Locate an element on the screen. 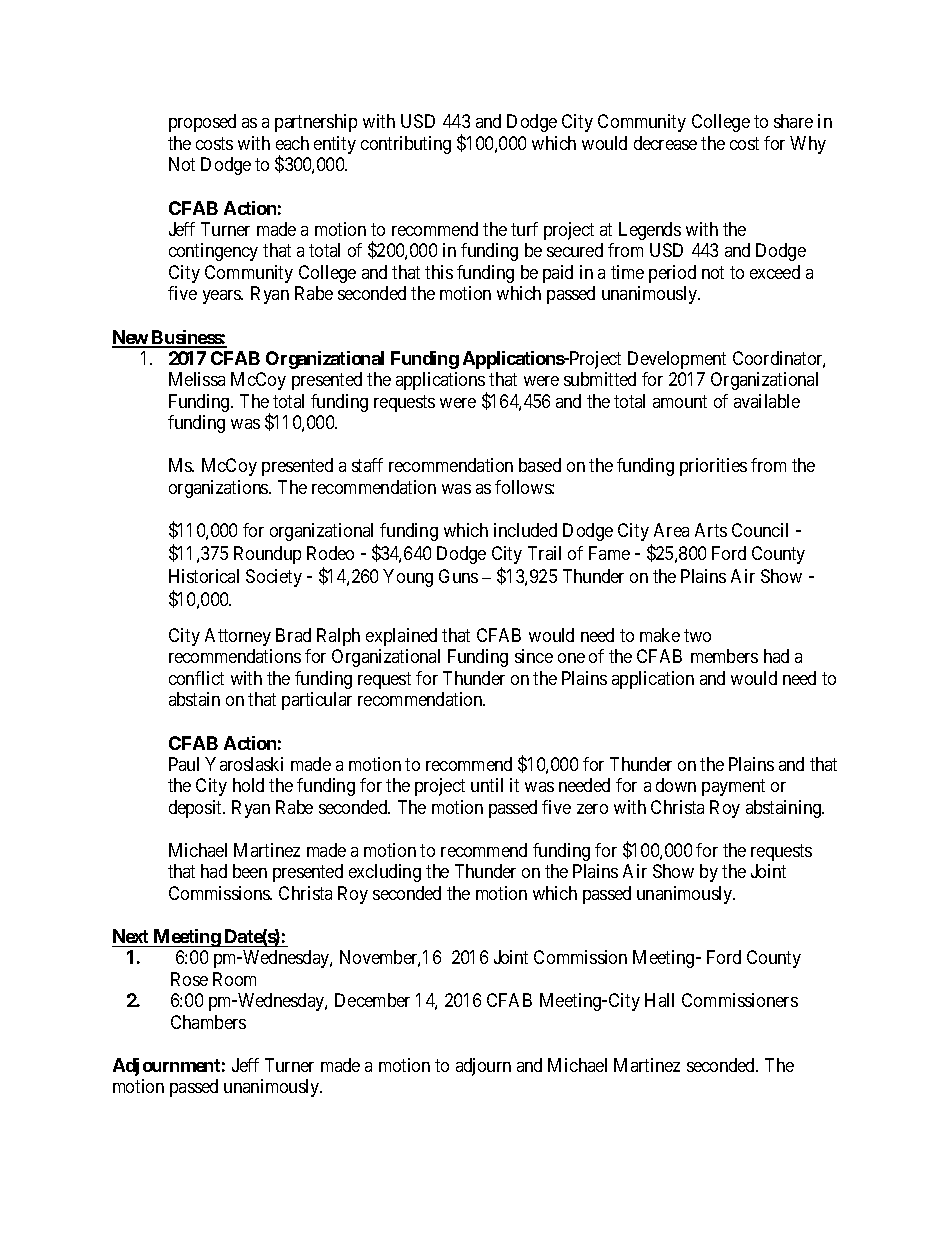  proposed is located at coordinates (202, 123).
